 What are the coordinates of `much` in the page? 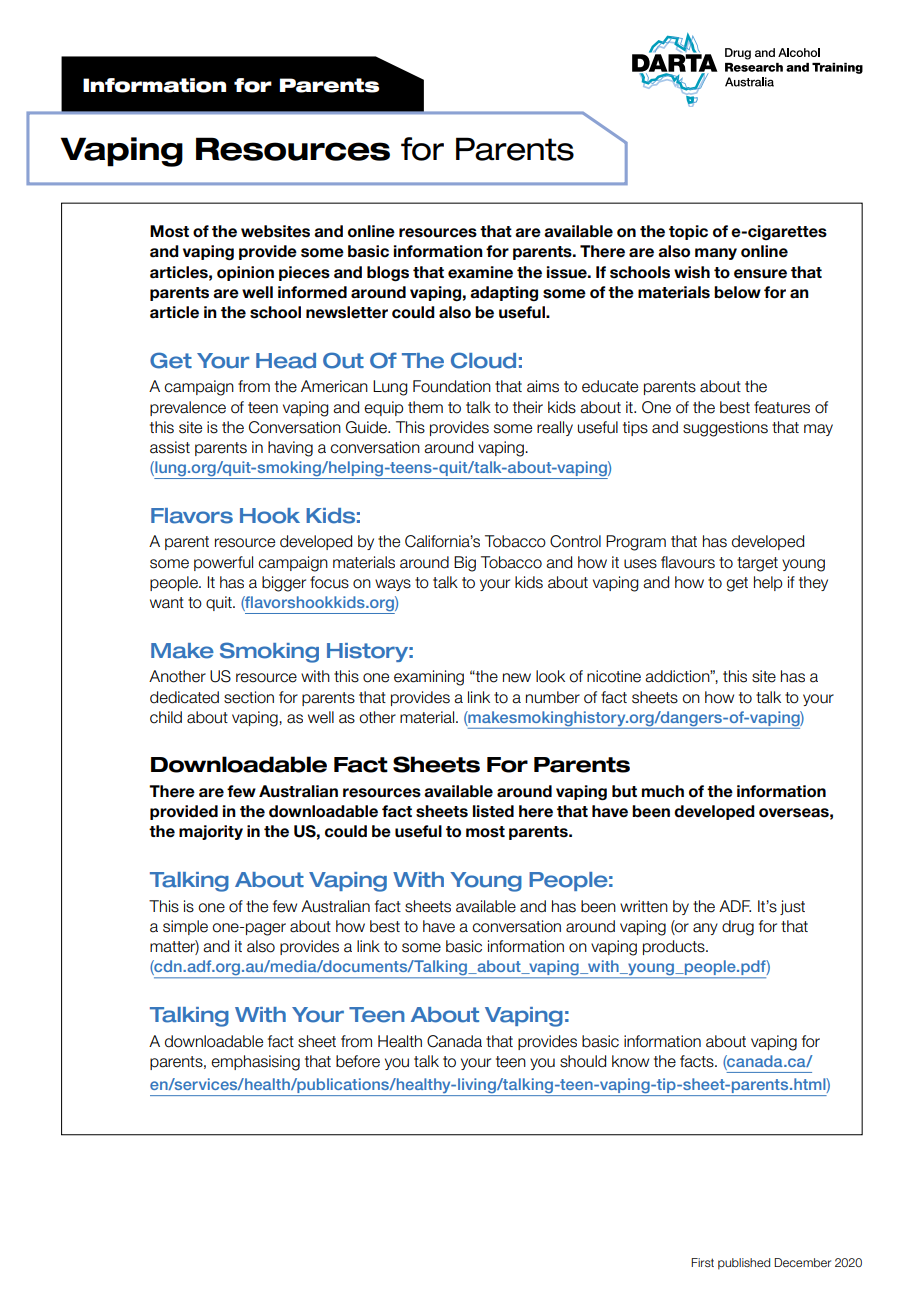 It's located at (663, 791).
